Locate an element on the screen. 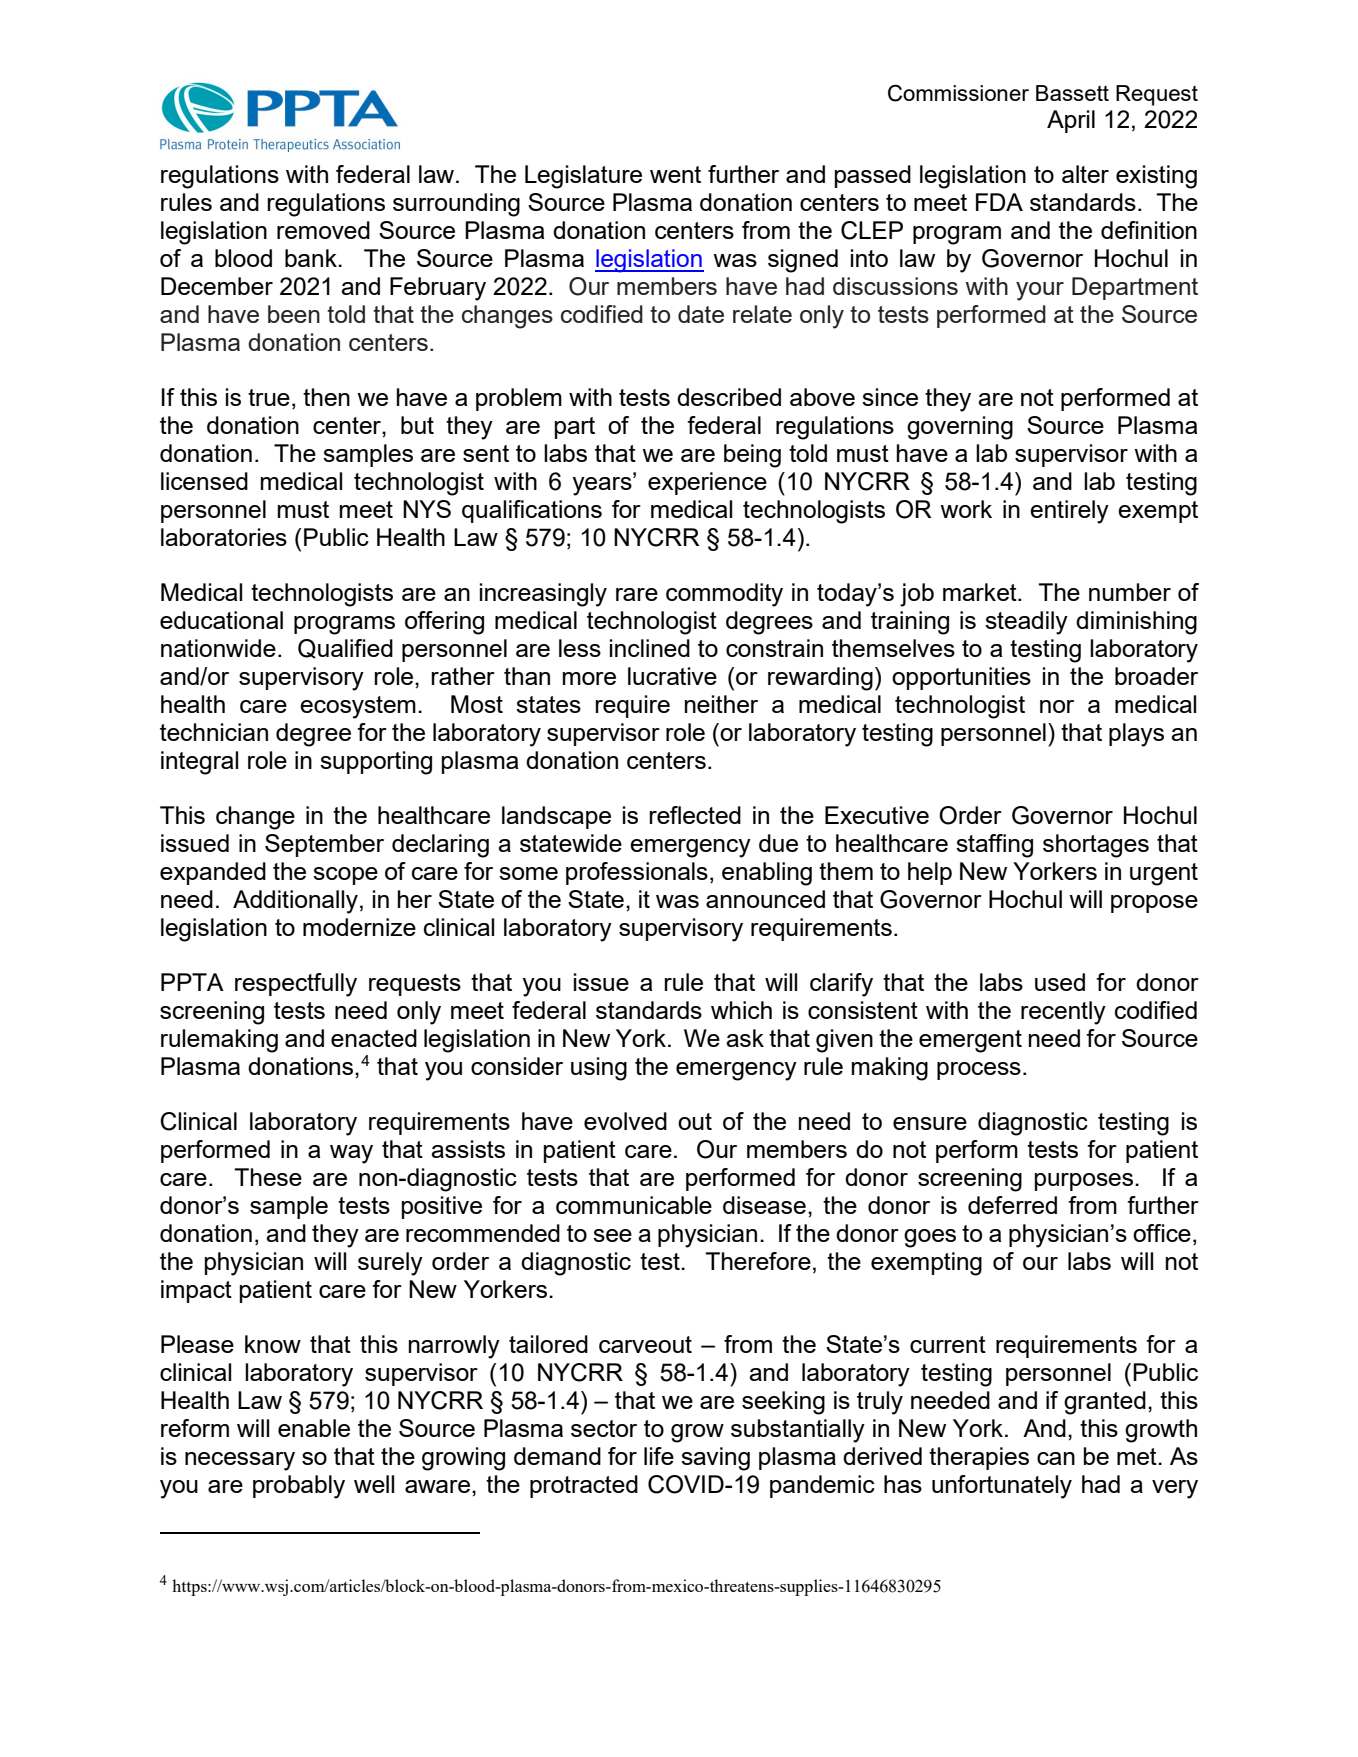 The height and width of the screenshot is (1757, 1358). evolved is located at coordinates (625, 1121).
